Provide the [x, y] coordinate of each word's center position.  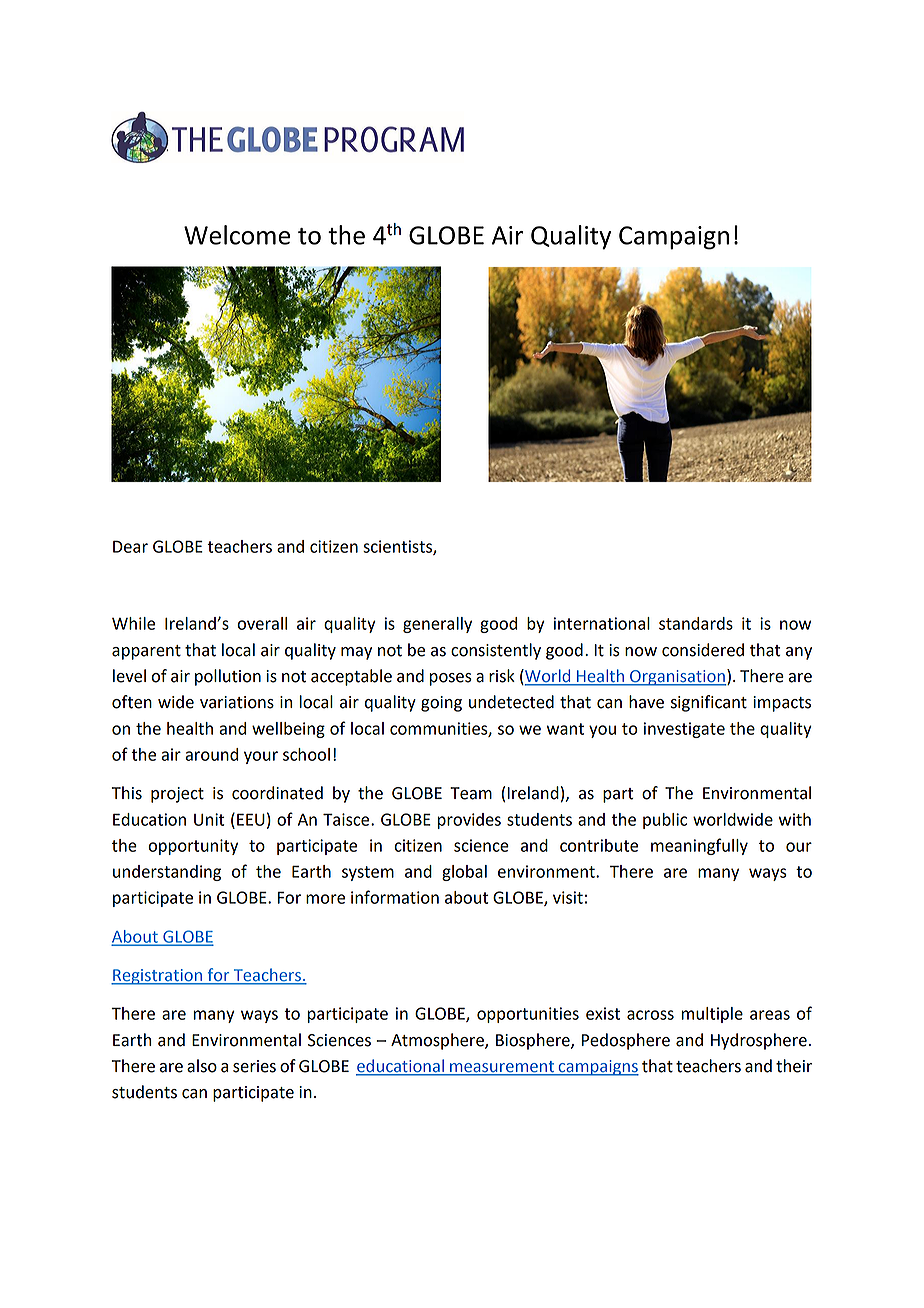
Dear [130, 546]
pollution [228, 677]
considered [703, 650]
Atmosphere [438, 1041]
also [202, 1066]
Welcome [237, 235]
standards [696, 623]
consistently [496, 651]
